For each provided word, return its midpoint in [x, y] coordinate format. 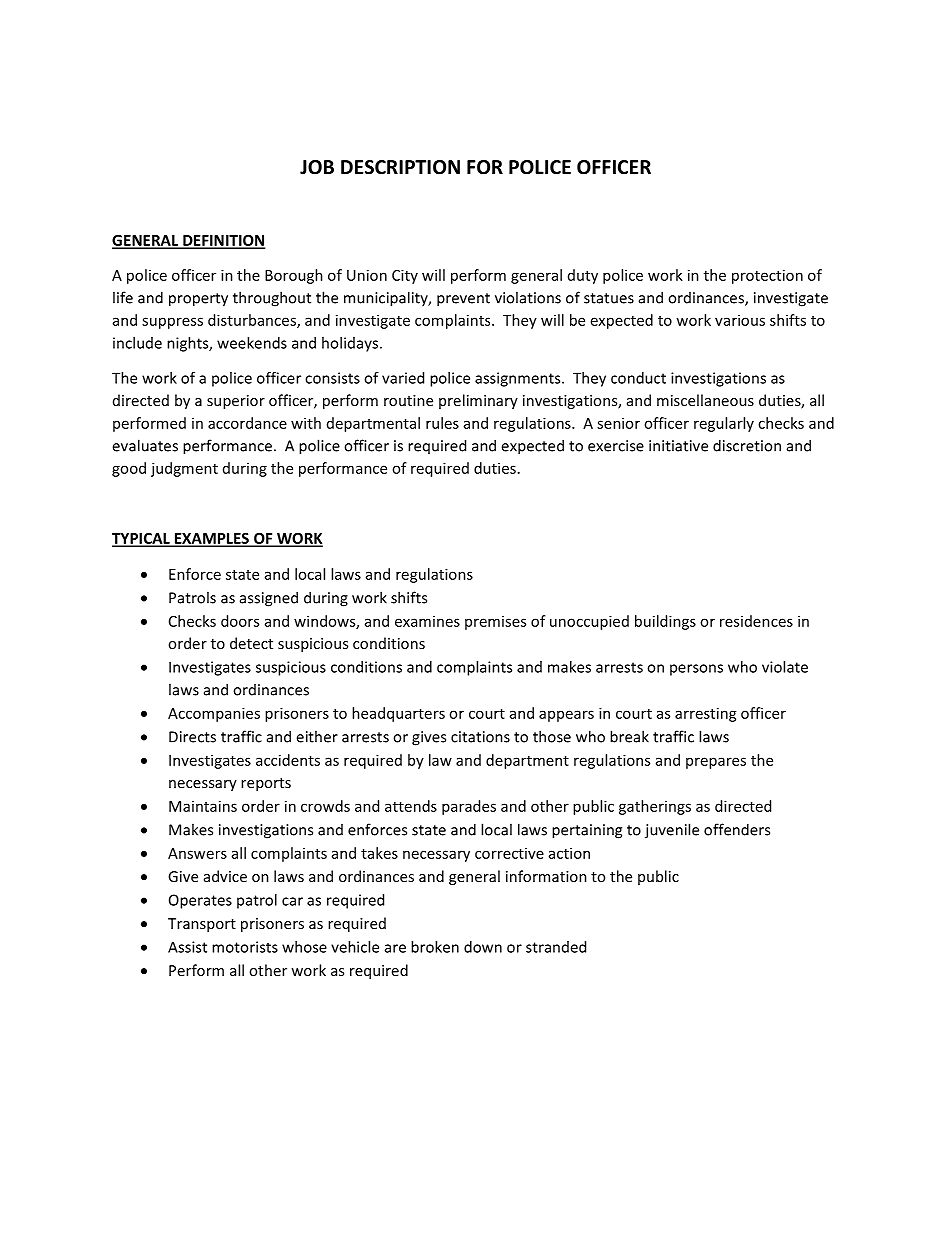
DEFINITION [223, 241]
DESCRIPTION [400, 167]
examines [427, 621]
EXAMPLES [211, 539]
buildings [665, 622]
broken [435, 947]
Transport [202, 925]
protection [767, 276]
